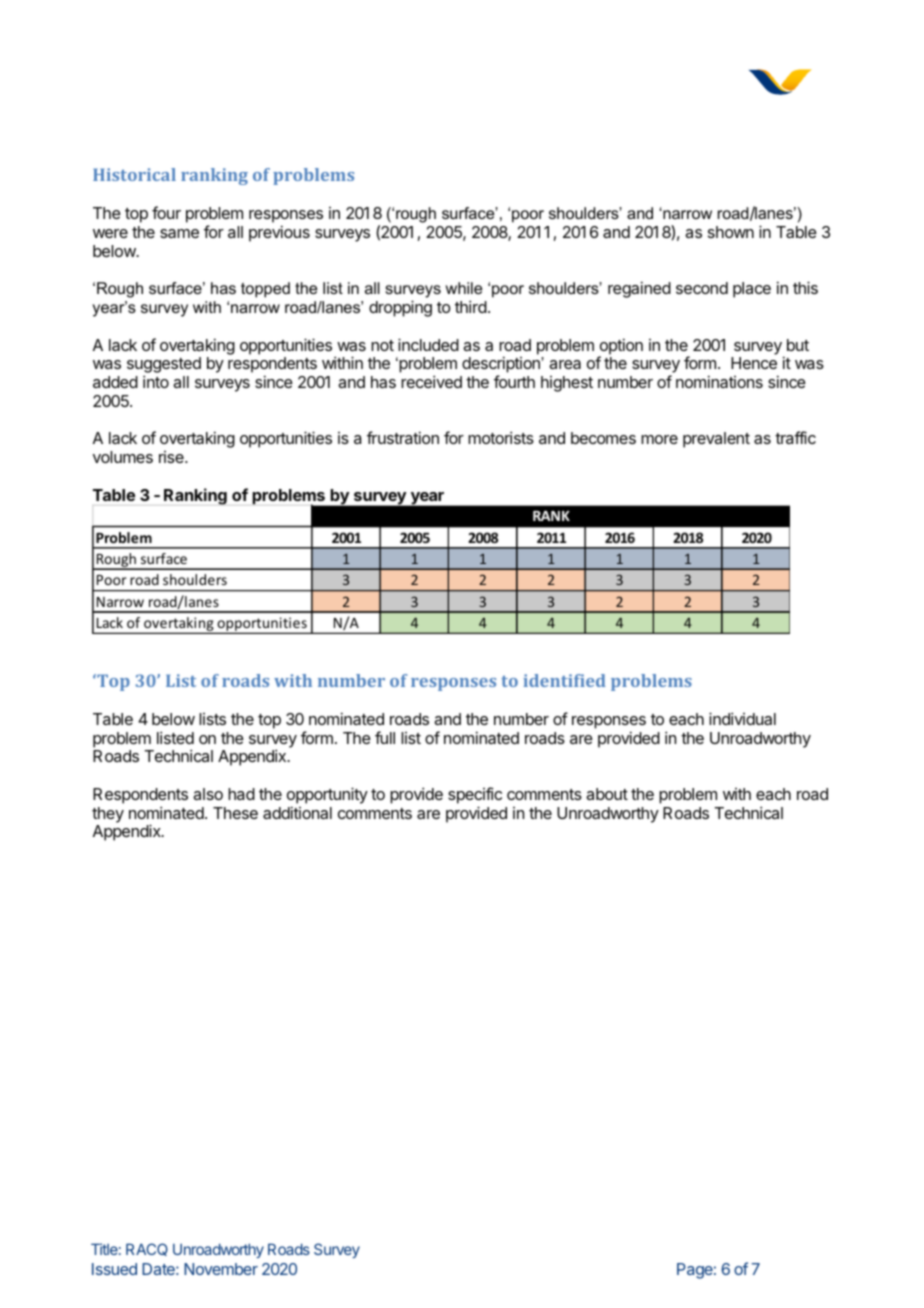 Image resolution: width=924 pixels, height=1308 pixels. I want to click on November, so click(221, 1269).
